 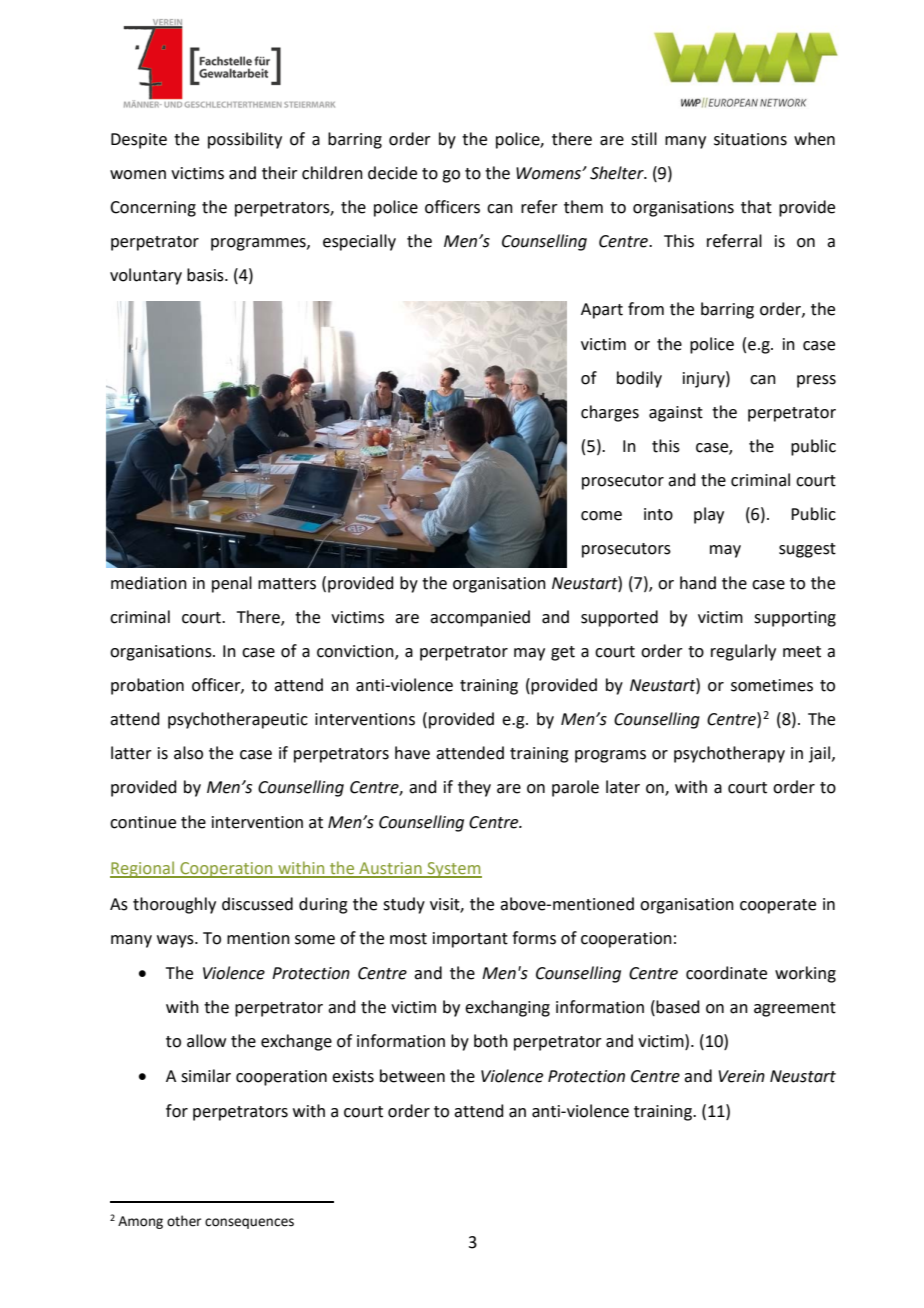 What do you see at coordinates (245, 140) in the screenshot?
I see `possibility` at bounding box center [245, 140].
